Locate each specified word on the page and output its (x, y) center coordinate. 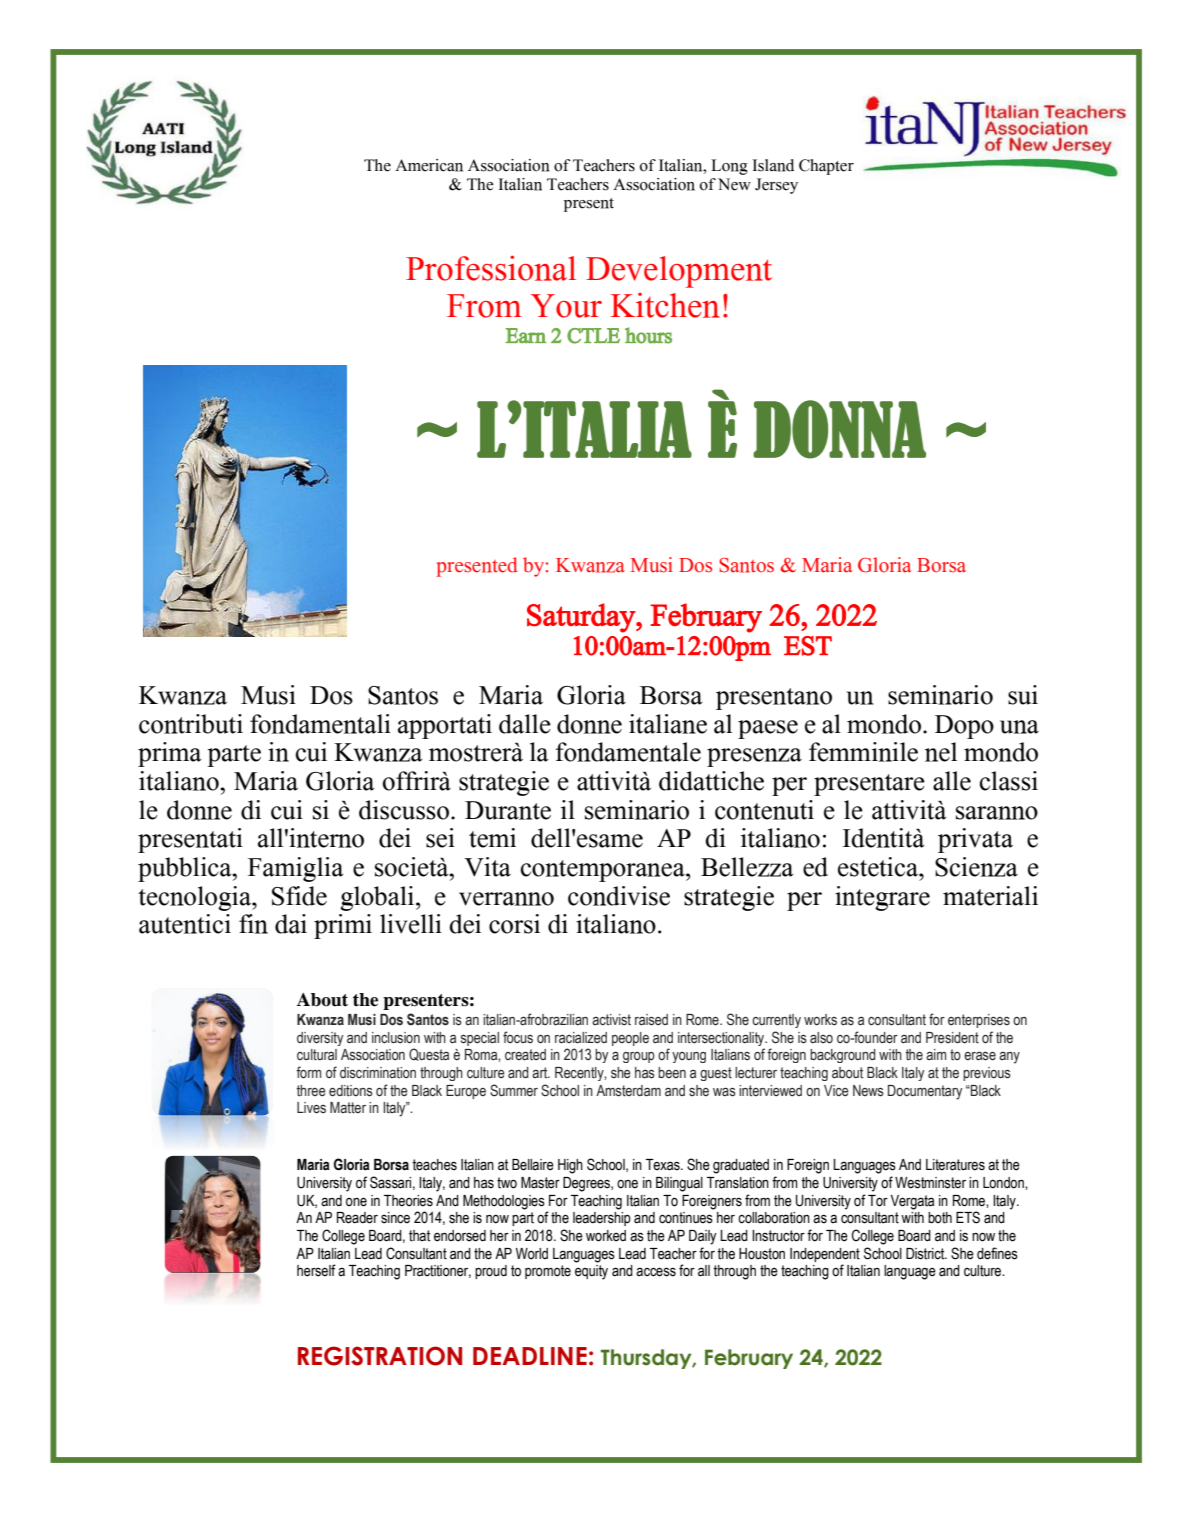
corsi (514, 924)
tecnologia (195, 898)
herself (316, 1270)
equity (591, 1272)
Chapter (826, 167)
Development (679, 272)
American (429, 165)
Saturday (582, 618)
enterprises (979, 1021)
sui (1023, 695)
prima (170, 754)
